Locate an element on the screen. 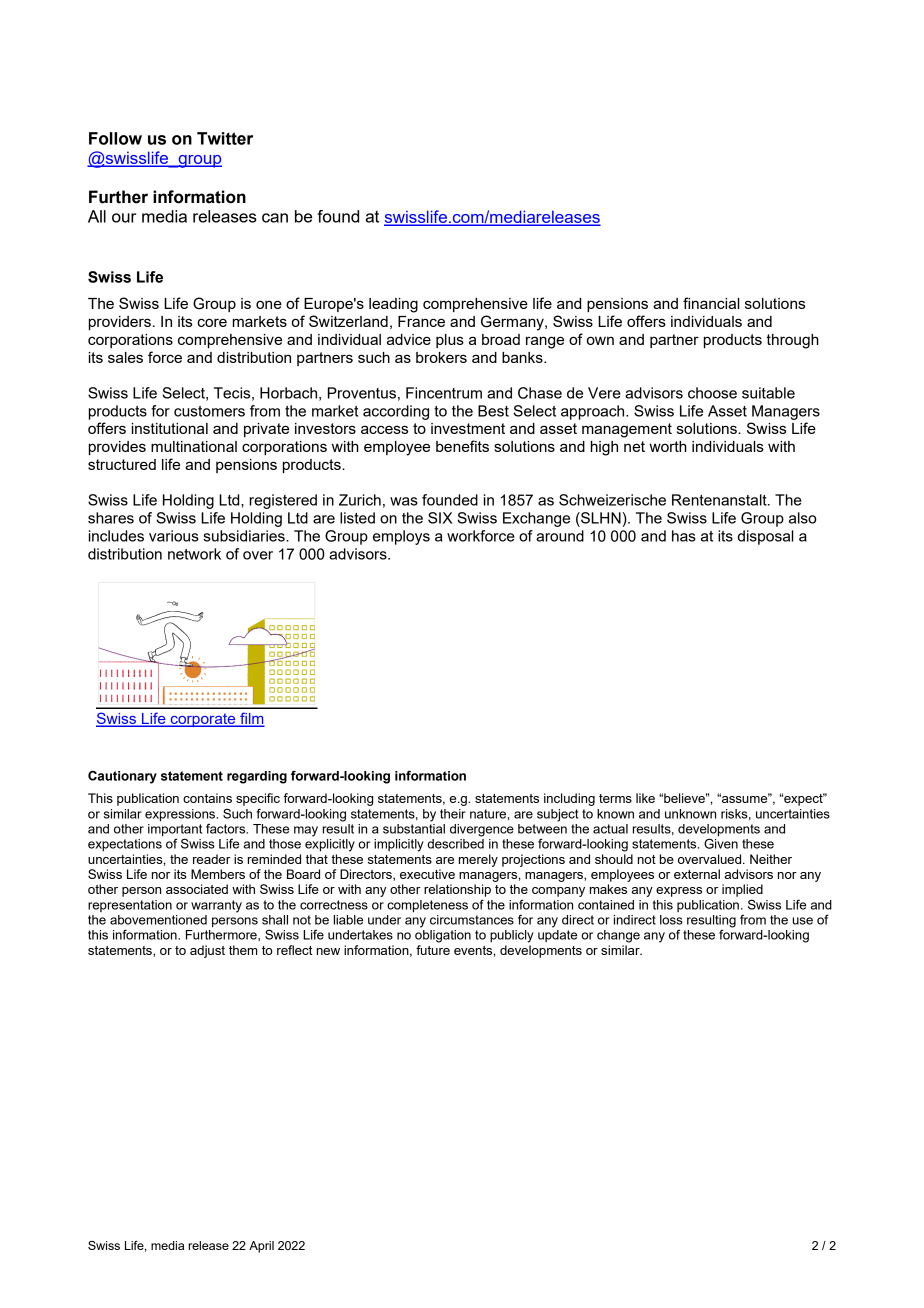  disposal is located at coordinates (766, 537).
